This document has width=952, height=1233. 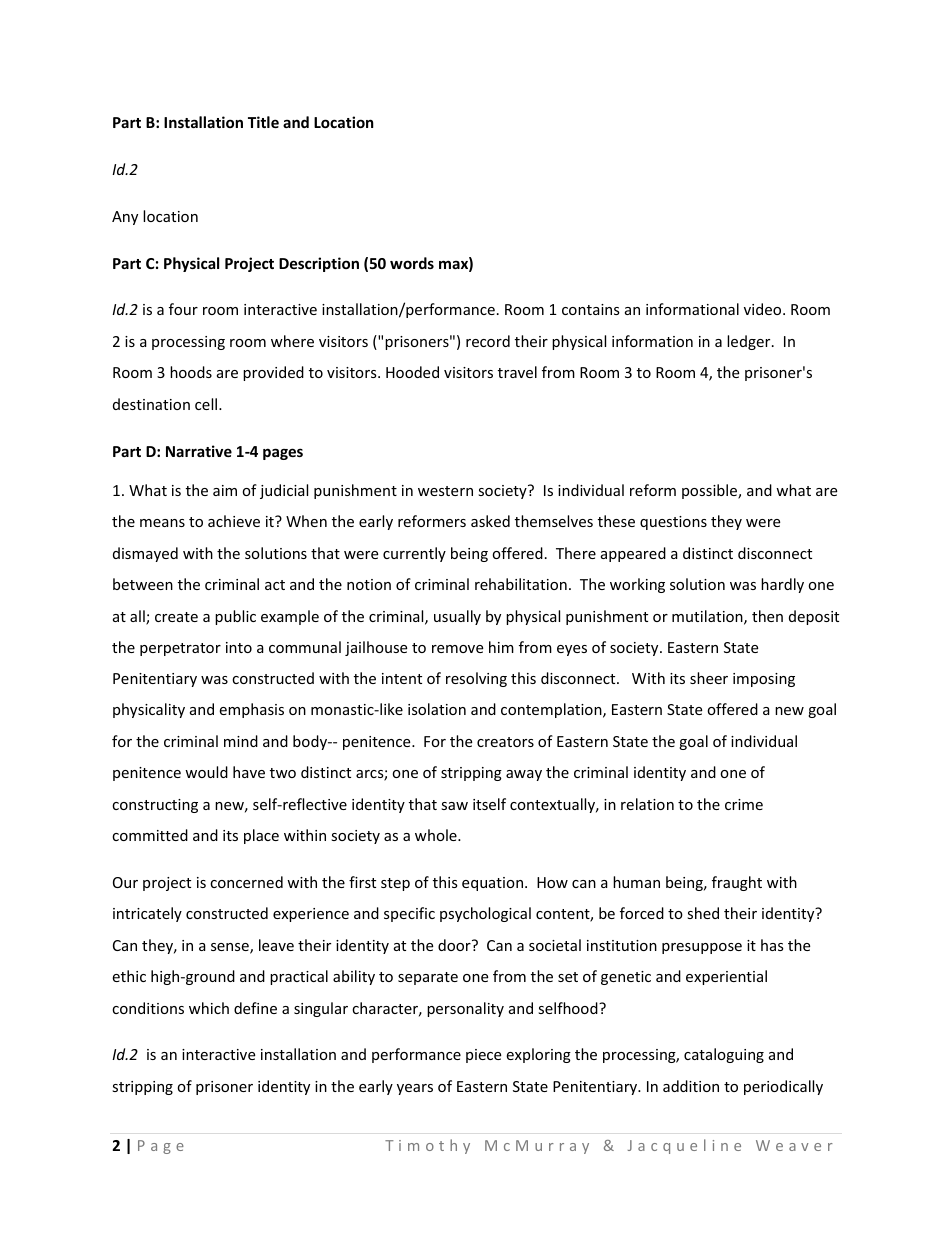 What do you see at coordinates (764, 309) in the document?
I see `video` at bounding box center [764, 309].
